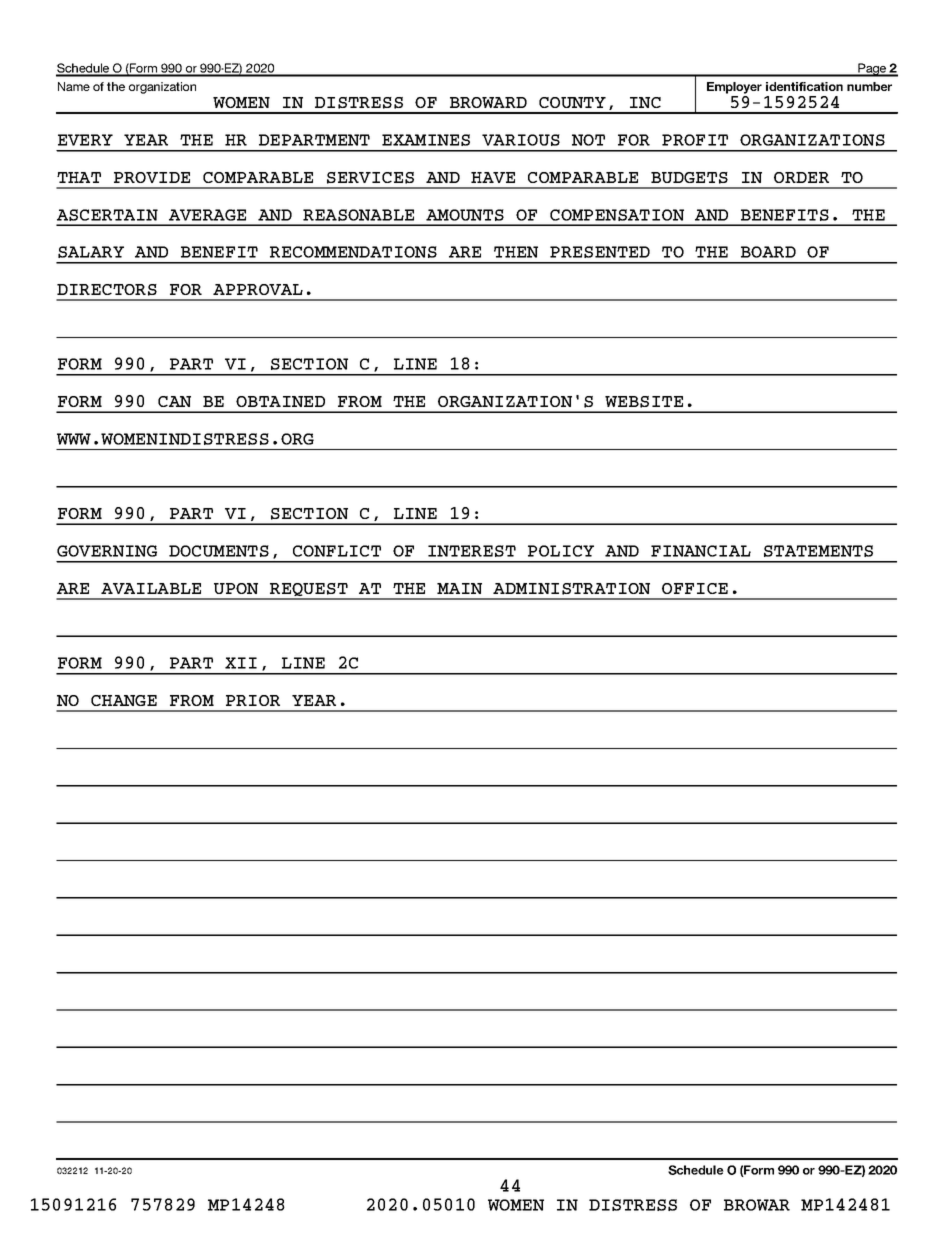 This screenshot has width=952, height=1233. Describe the element at coordinates (768, 252) in the screenshot. I see `BOARD` at that location.
